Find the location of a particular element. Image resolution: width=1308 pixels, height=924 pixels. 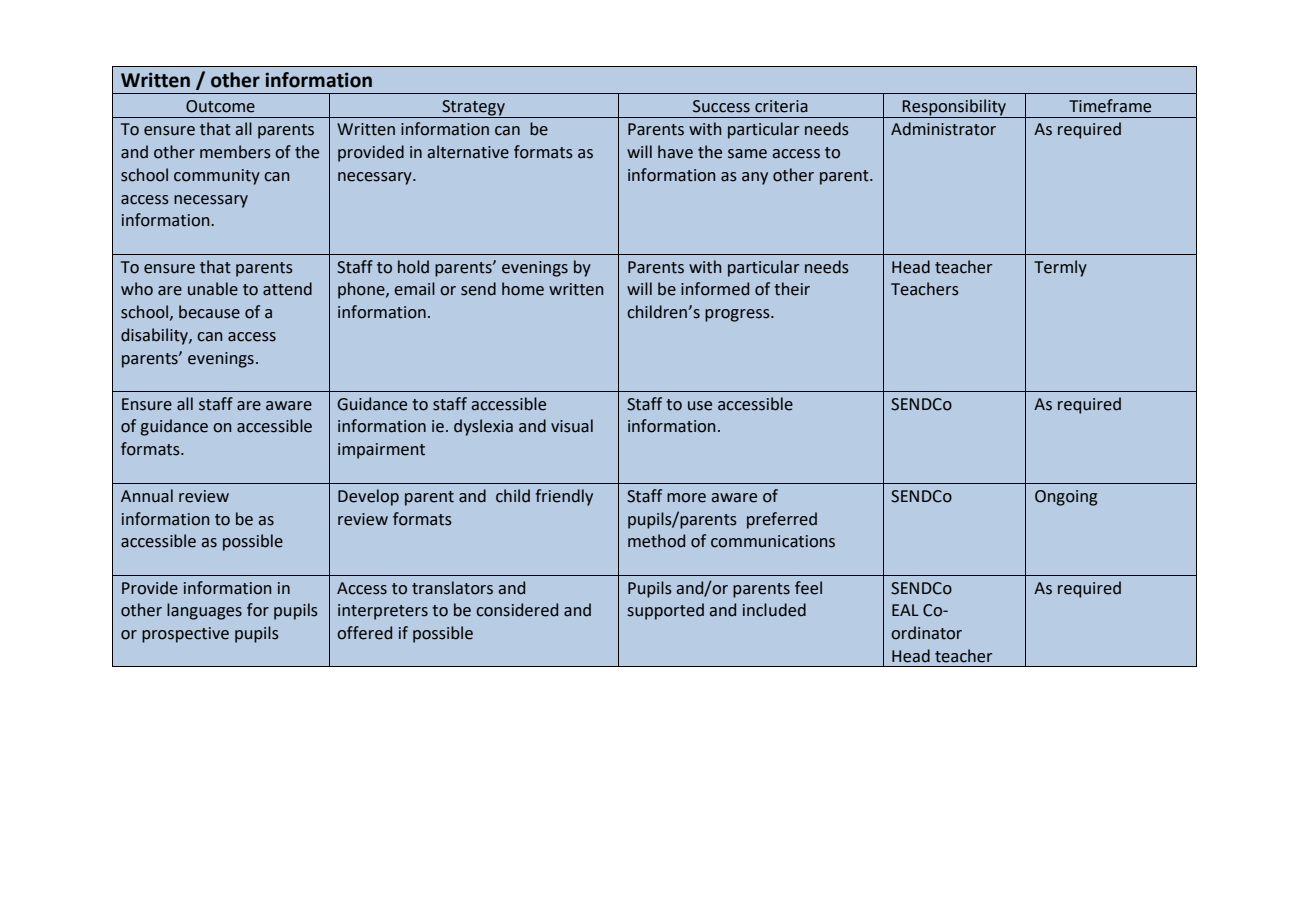

method is located at coordinates (656, 541).
